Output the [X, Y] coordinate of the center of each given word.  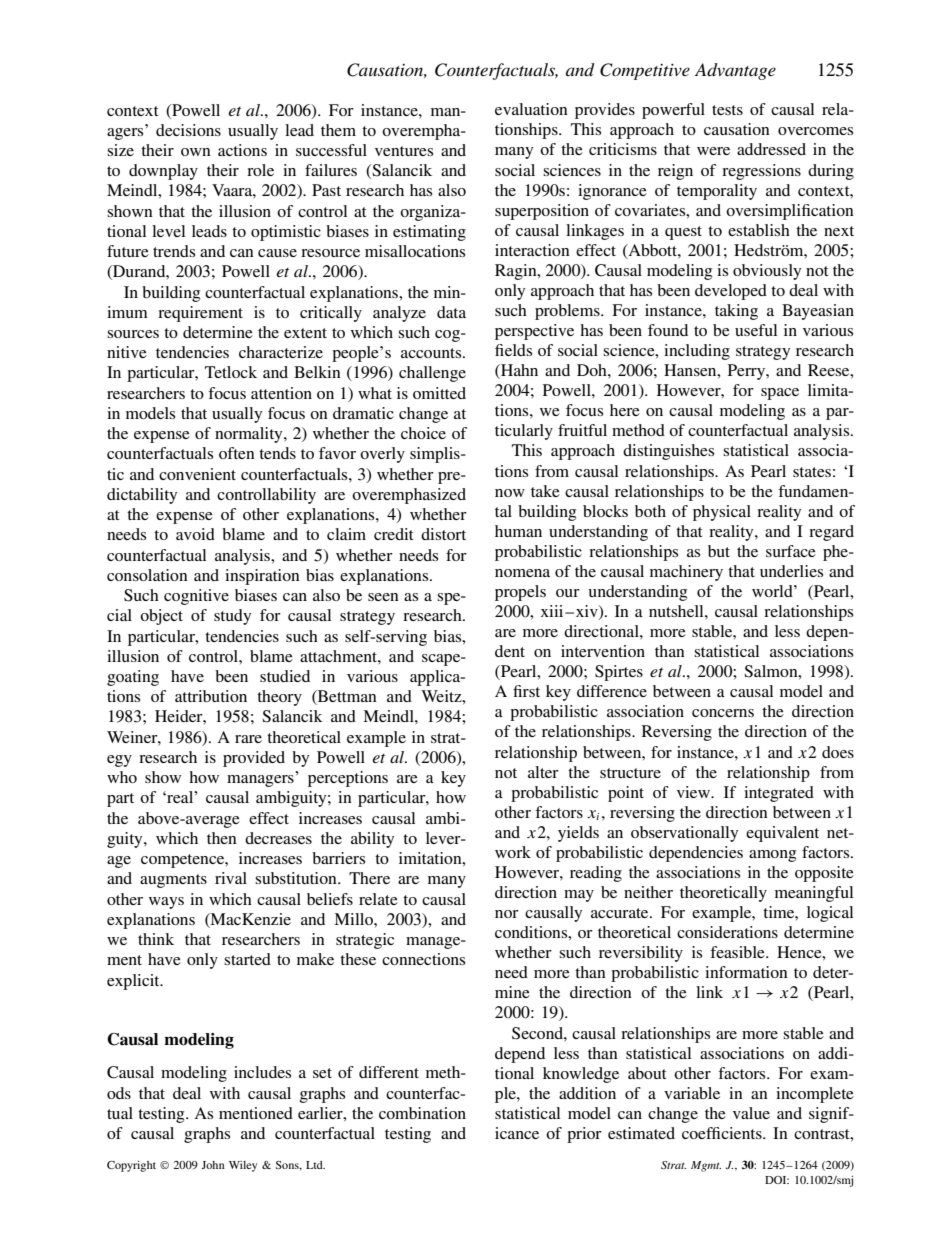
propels [520, 593]
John [213, 1165]
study [232, 617]
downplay [163, 172]
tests [727, 110]
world [773, 591]
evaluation [531, 109]
